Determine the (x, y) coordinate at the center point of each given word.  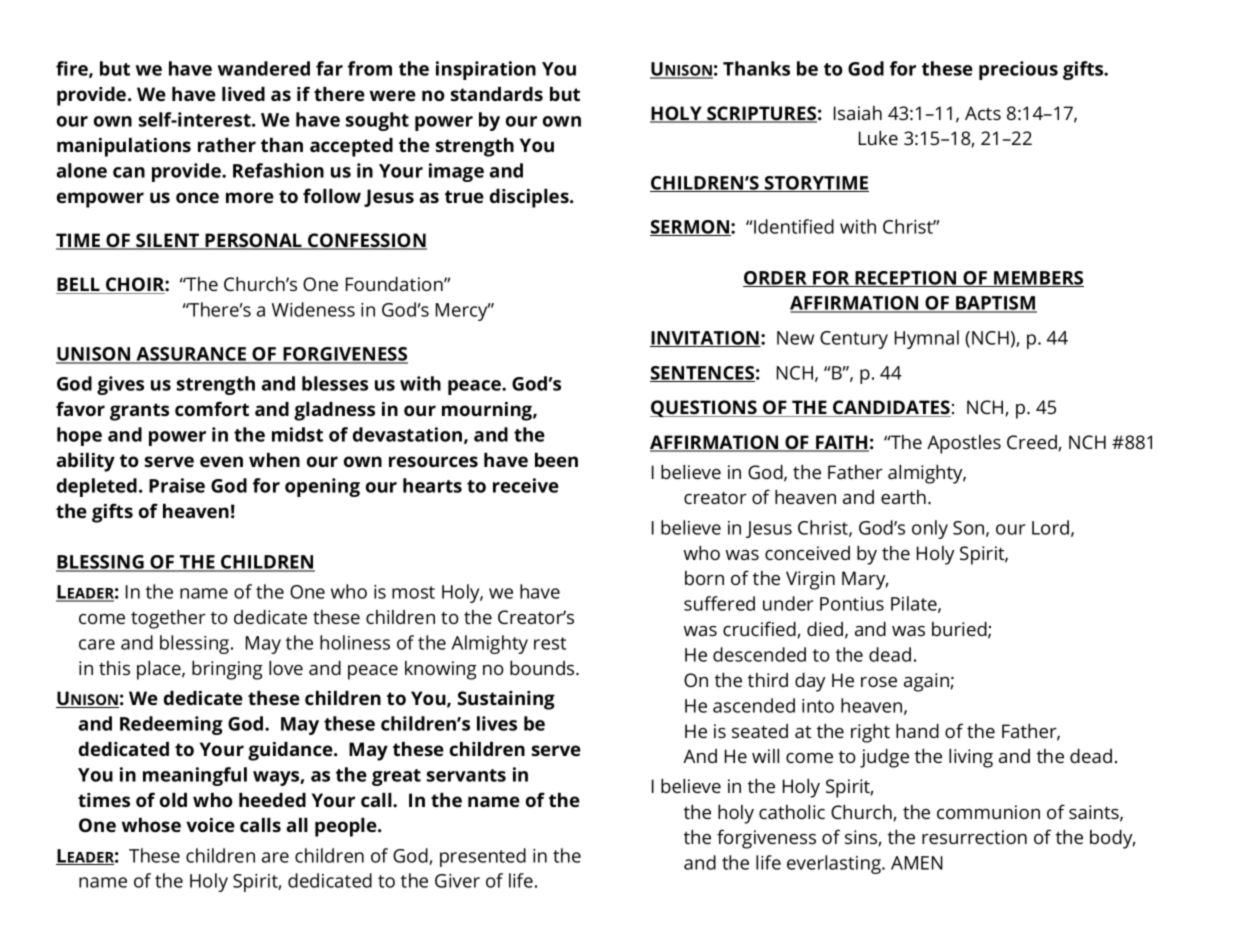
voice (210, 825)
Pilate (915, 604)
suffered (719, 603)
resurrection (974, 837)
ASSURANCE (191, 355)
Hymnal (927, 339)
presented (483, 857)
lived (243, 94)
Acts (983, 113)
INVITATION (705, 339)
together (168, 619)
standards (497, 94)
